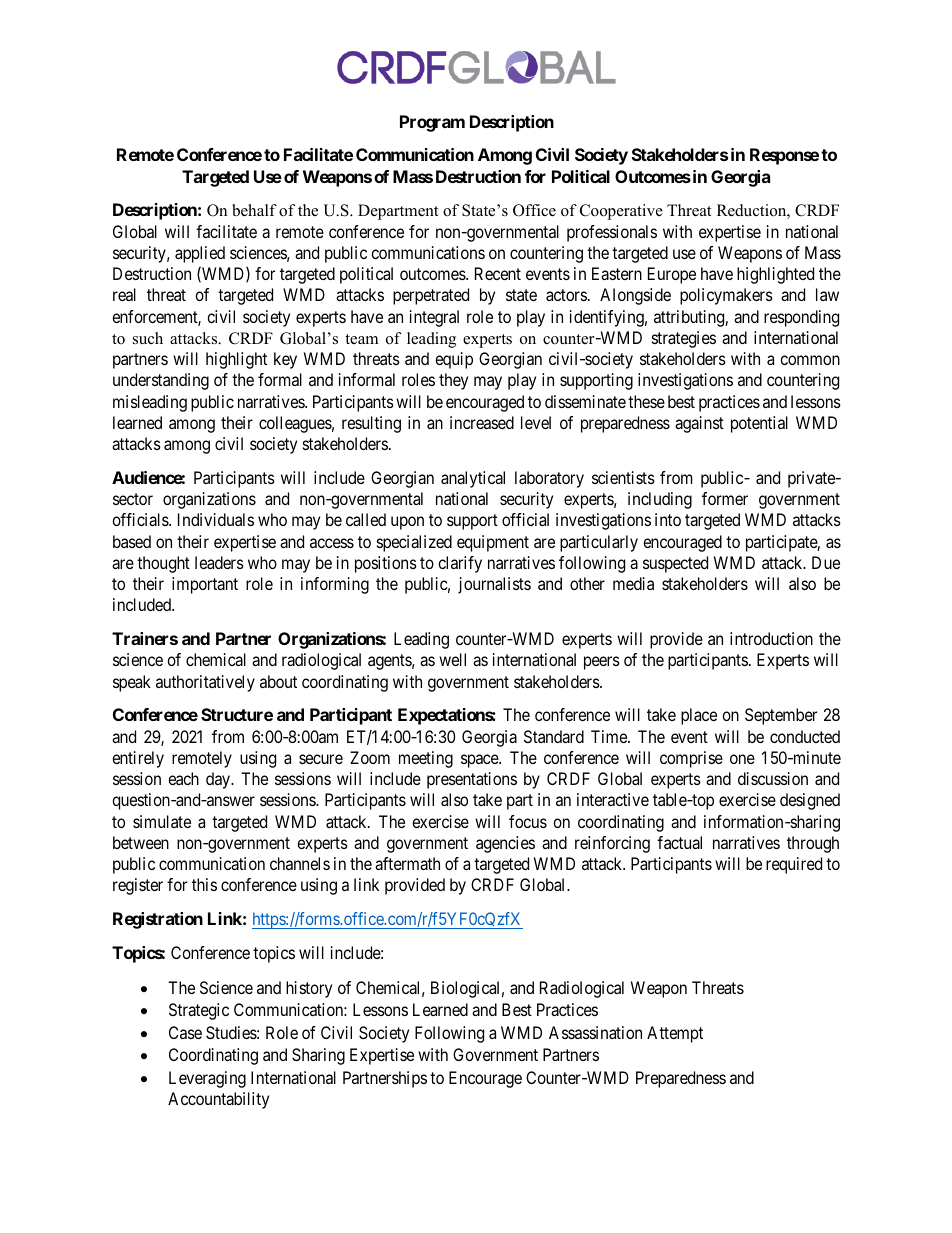 Image resolution: width=952 pixels, height=1233 pixels. Describe the element at coordinates (216, 519) in the image. I see `Individuals` at that location.
